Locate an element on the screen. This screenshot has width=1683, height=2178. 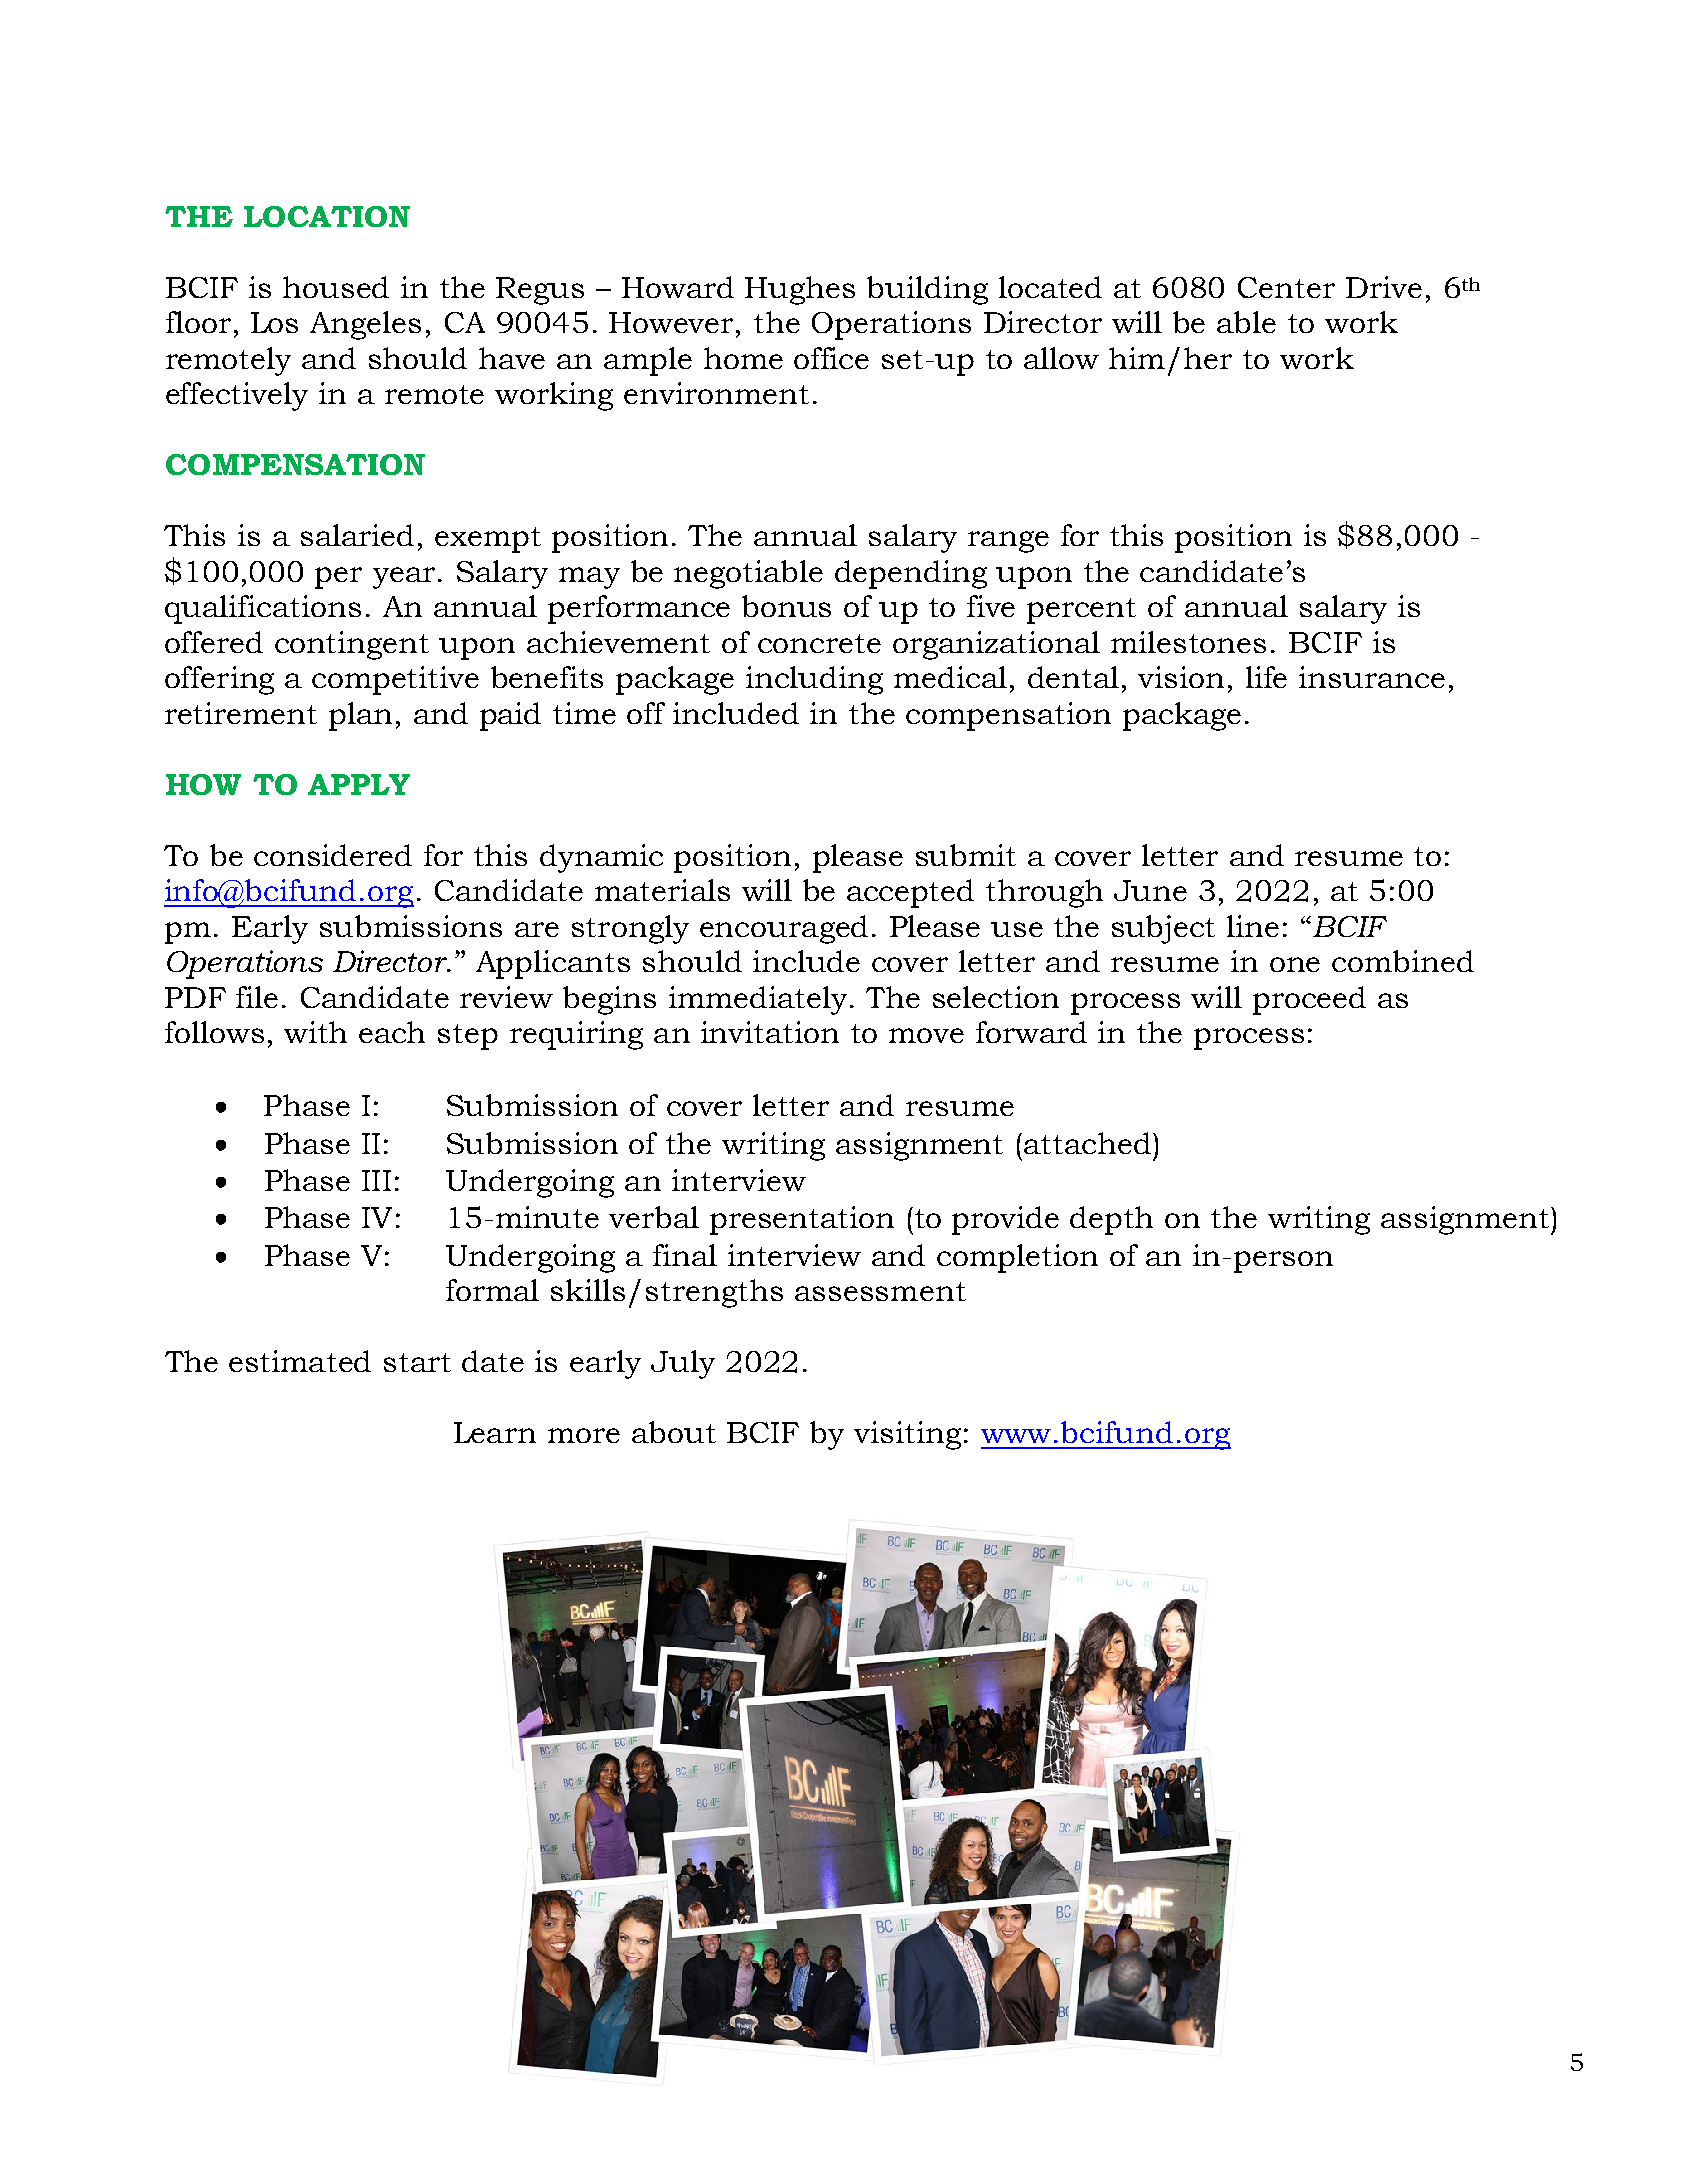
Hughes is located at coordinates (800, 290).
